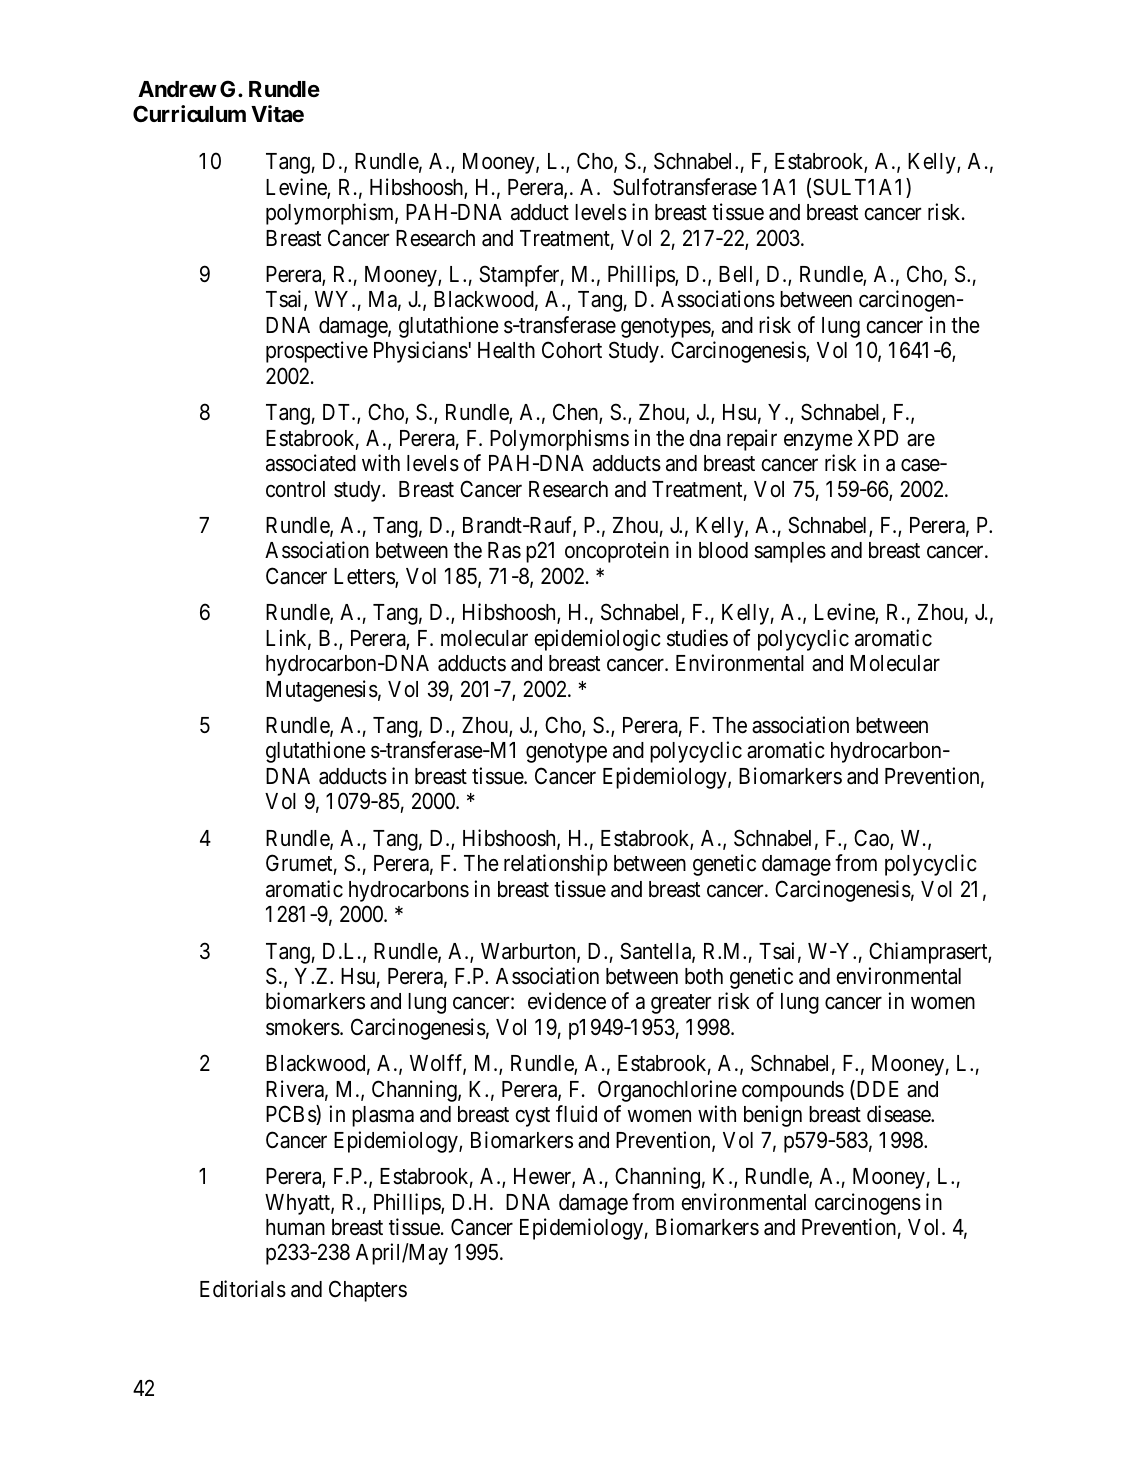 The image size is (1127, 1459). What do you see at coordinates (697, 638) in the image?
I see `studies` at bounding box center [697, 638].
